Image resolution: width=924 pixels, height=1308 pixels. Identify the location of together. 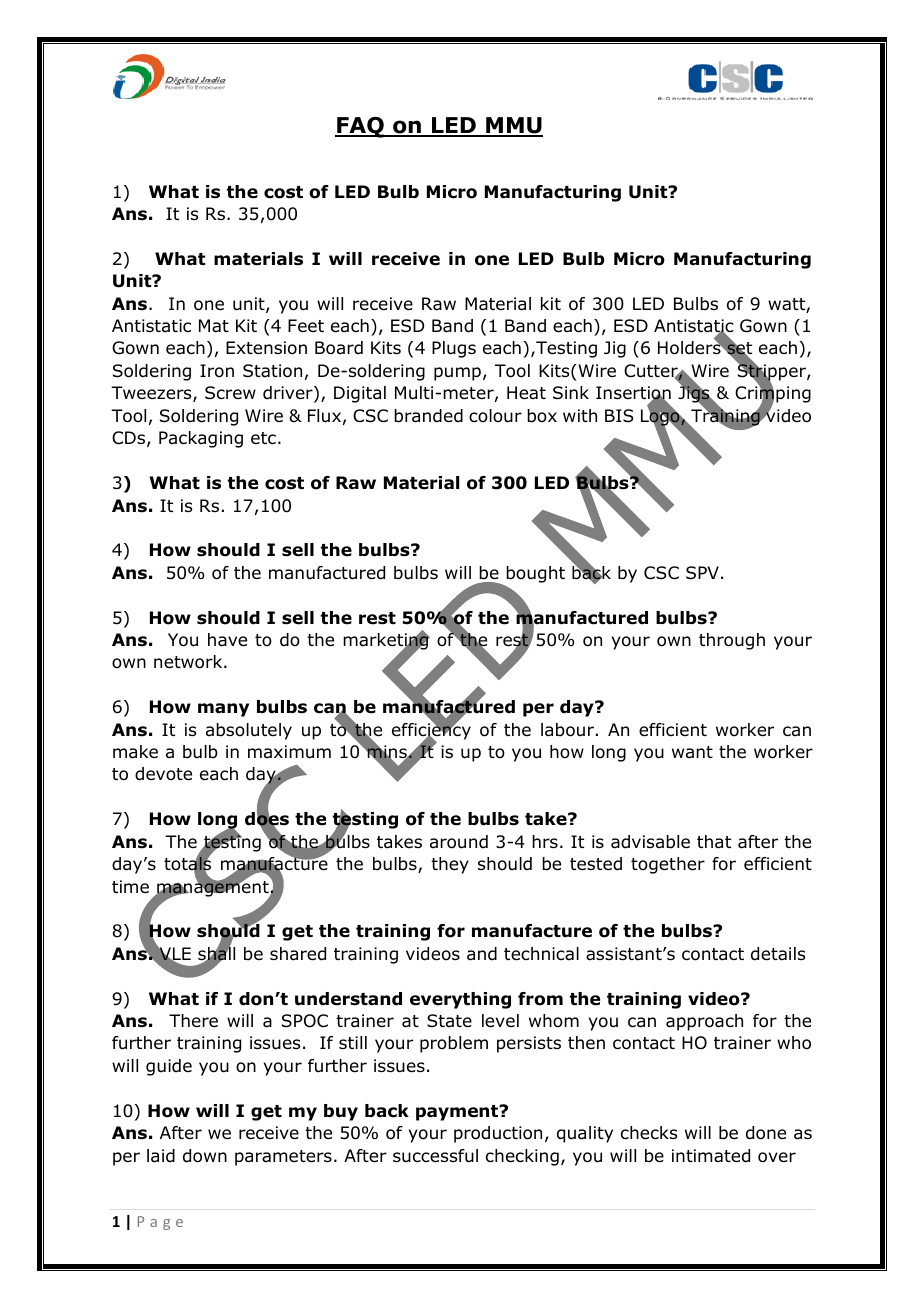
(668, 865).
